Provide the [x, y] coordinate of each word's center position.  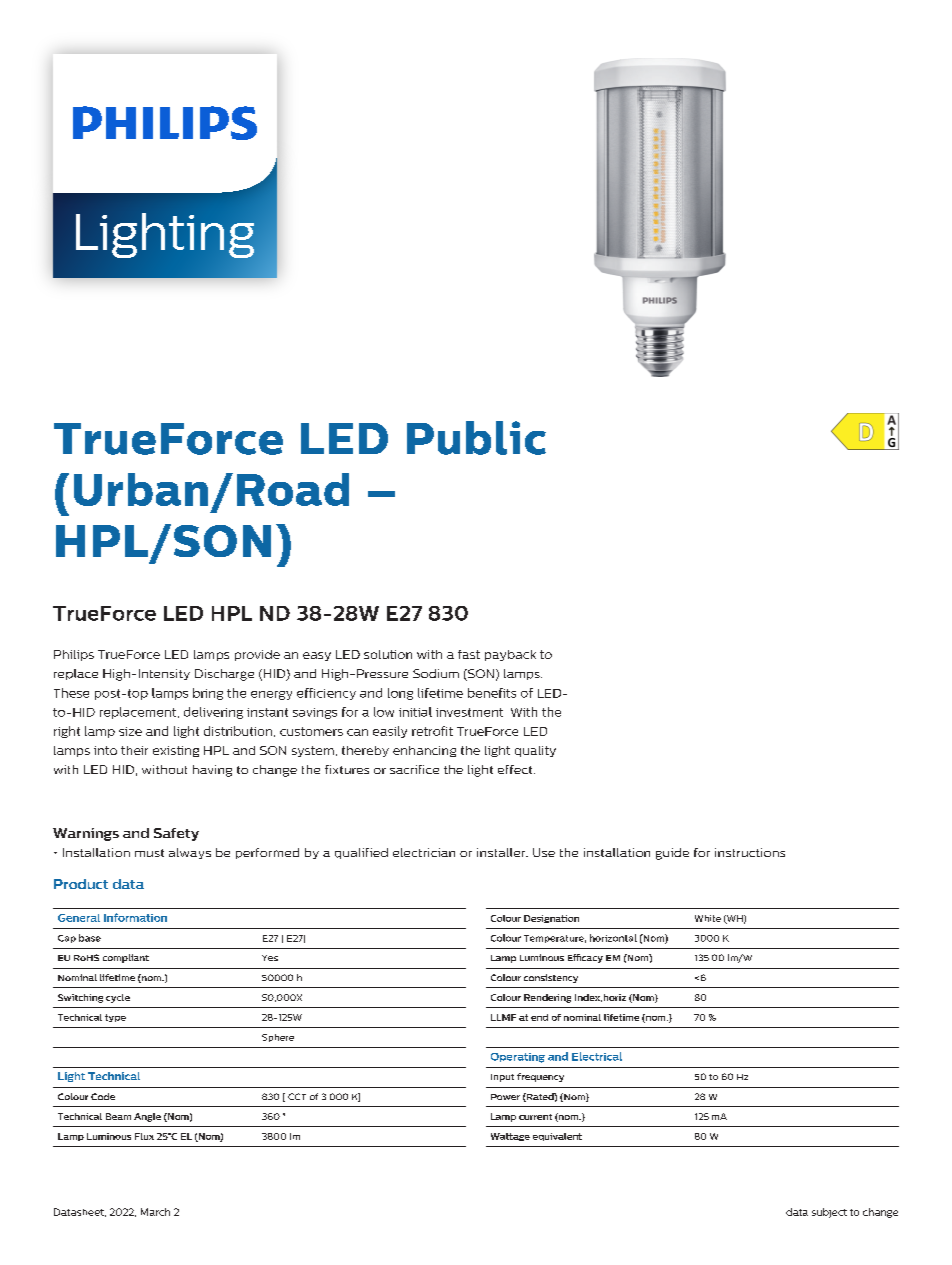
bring [208, 694]
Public [476, 438]
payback [510, 655]
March [155, 1212]
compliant [126, 958]
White [708, 918]
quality [535, 751]
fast [469, 654]
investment [469, 712]
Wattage [510, 1137]
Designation [551, 919]
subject [829, 1213]
